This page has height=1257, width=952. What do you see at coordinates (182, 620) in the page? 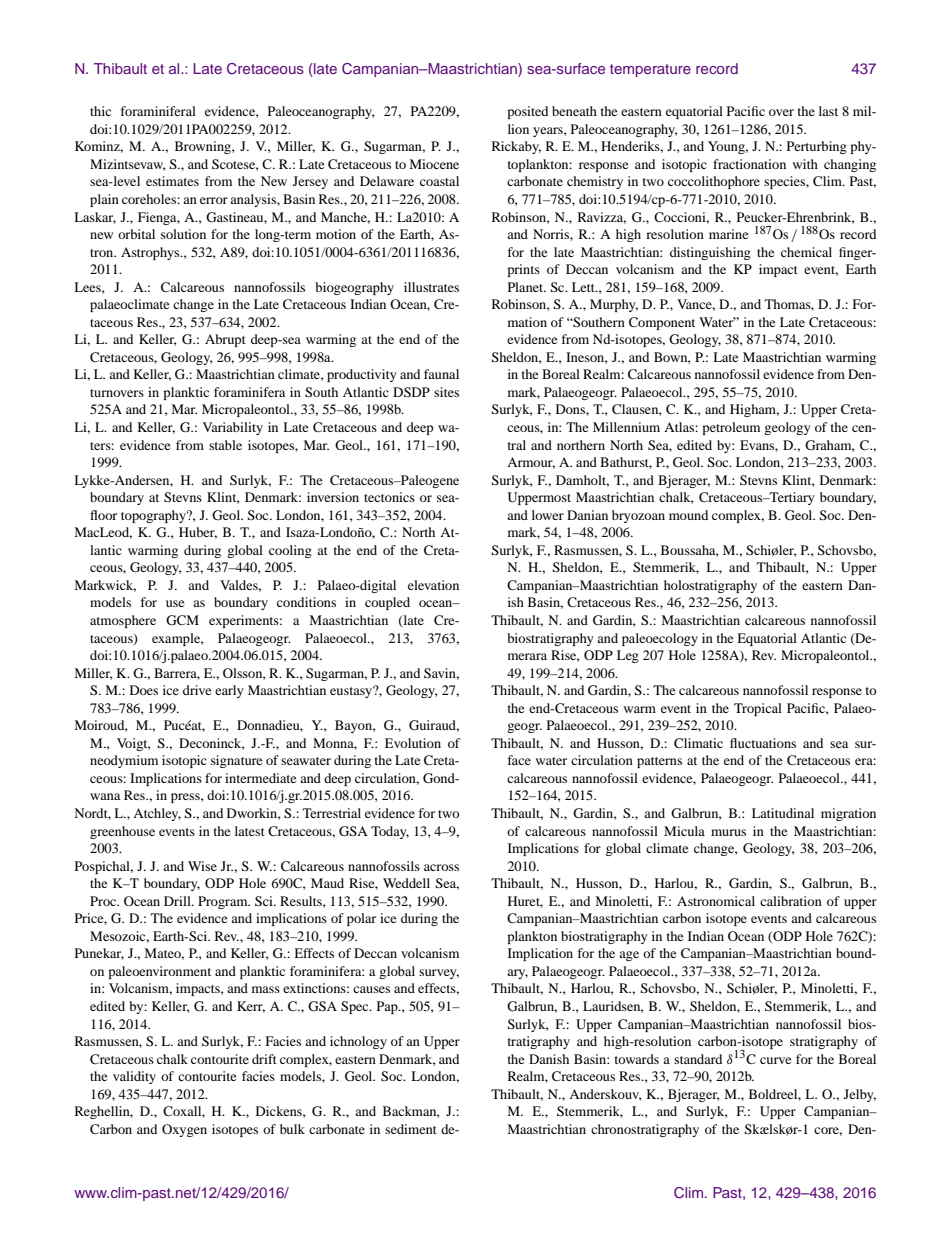
I see `GCM` at bounding box center [182, 620].
